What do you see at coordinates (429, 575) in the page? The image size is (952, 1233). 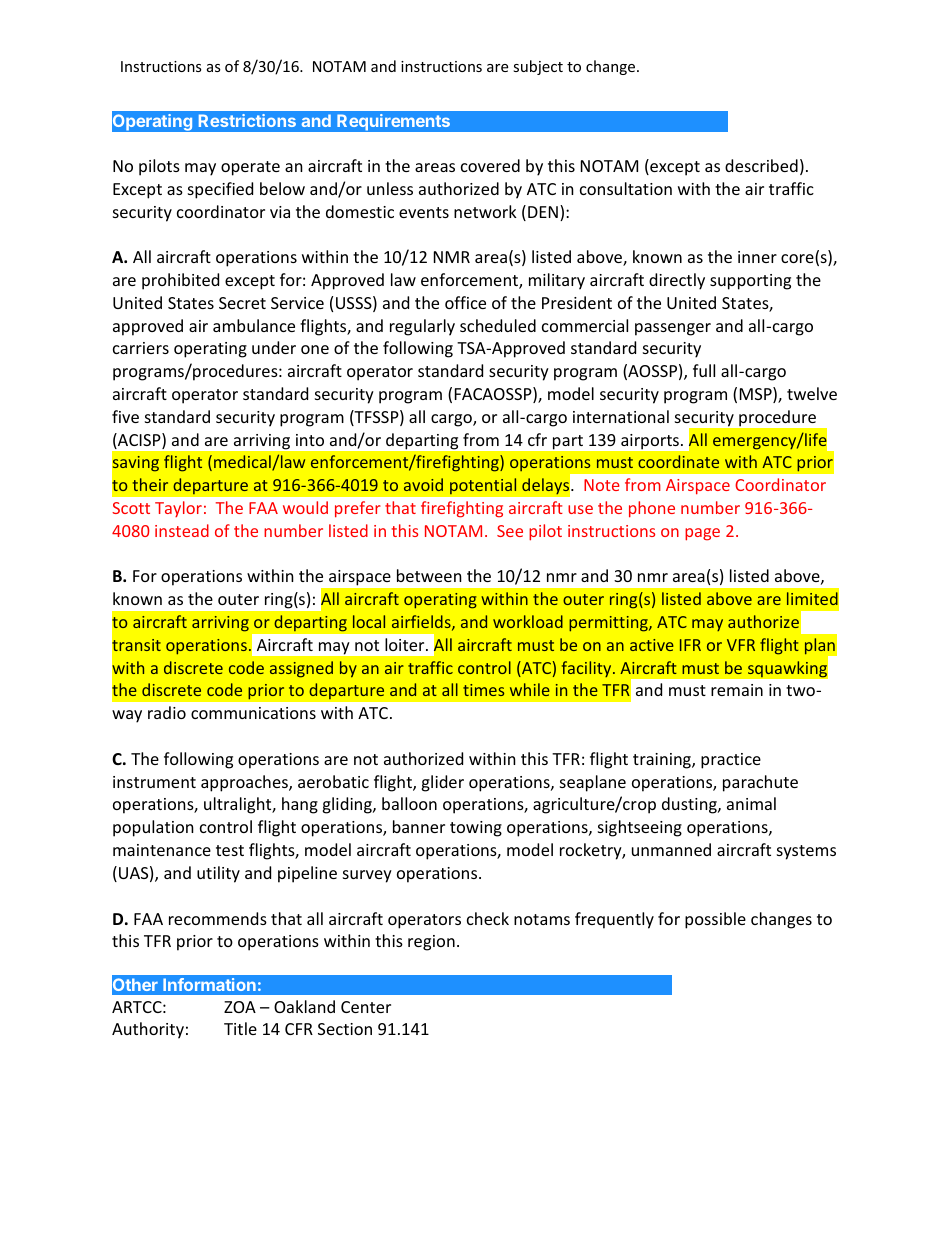 I see `between` at bounding box center [429, 575].
